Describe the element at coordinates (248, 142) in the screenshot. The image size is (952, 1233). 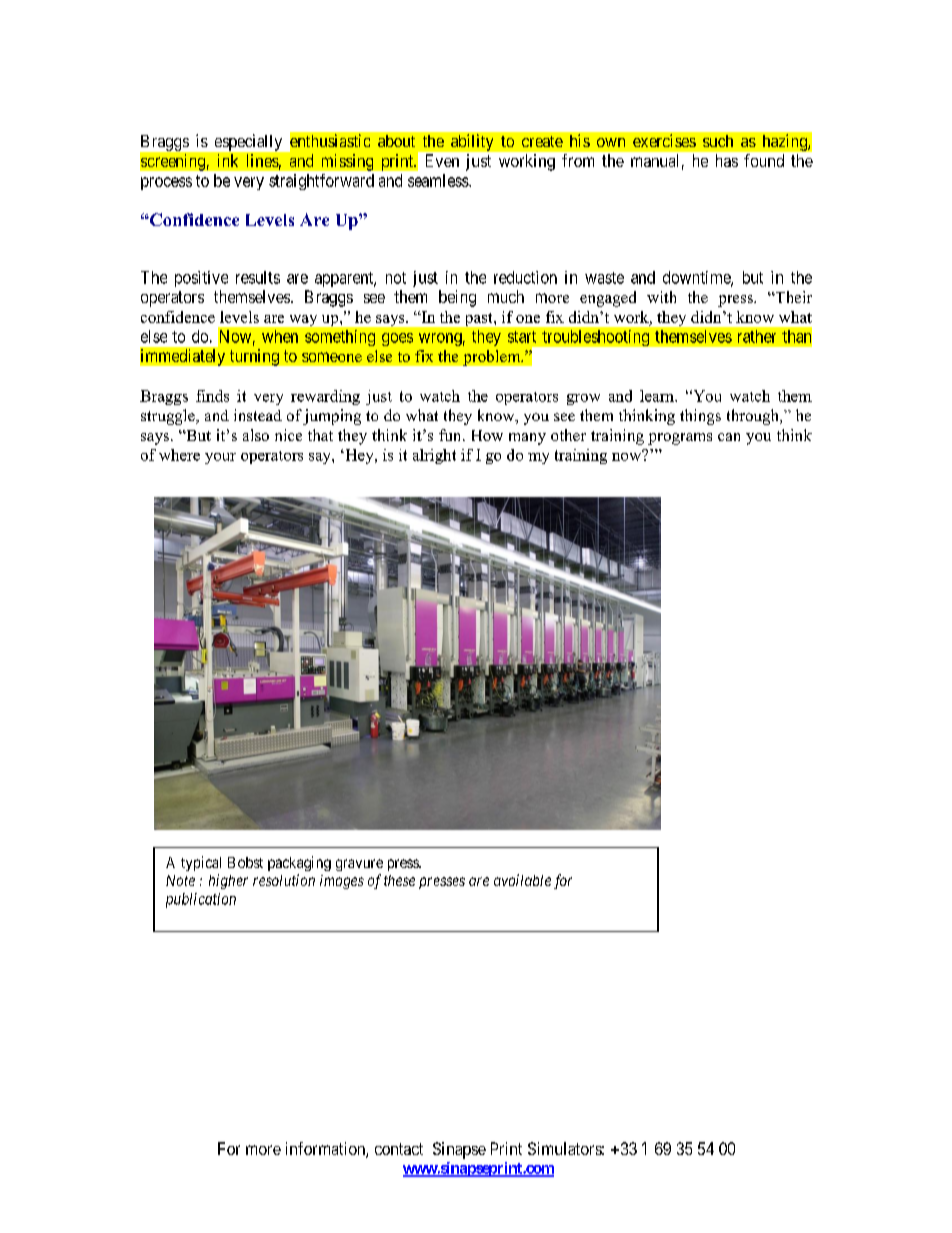
I see `especially` at that location.
